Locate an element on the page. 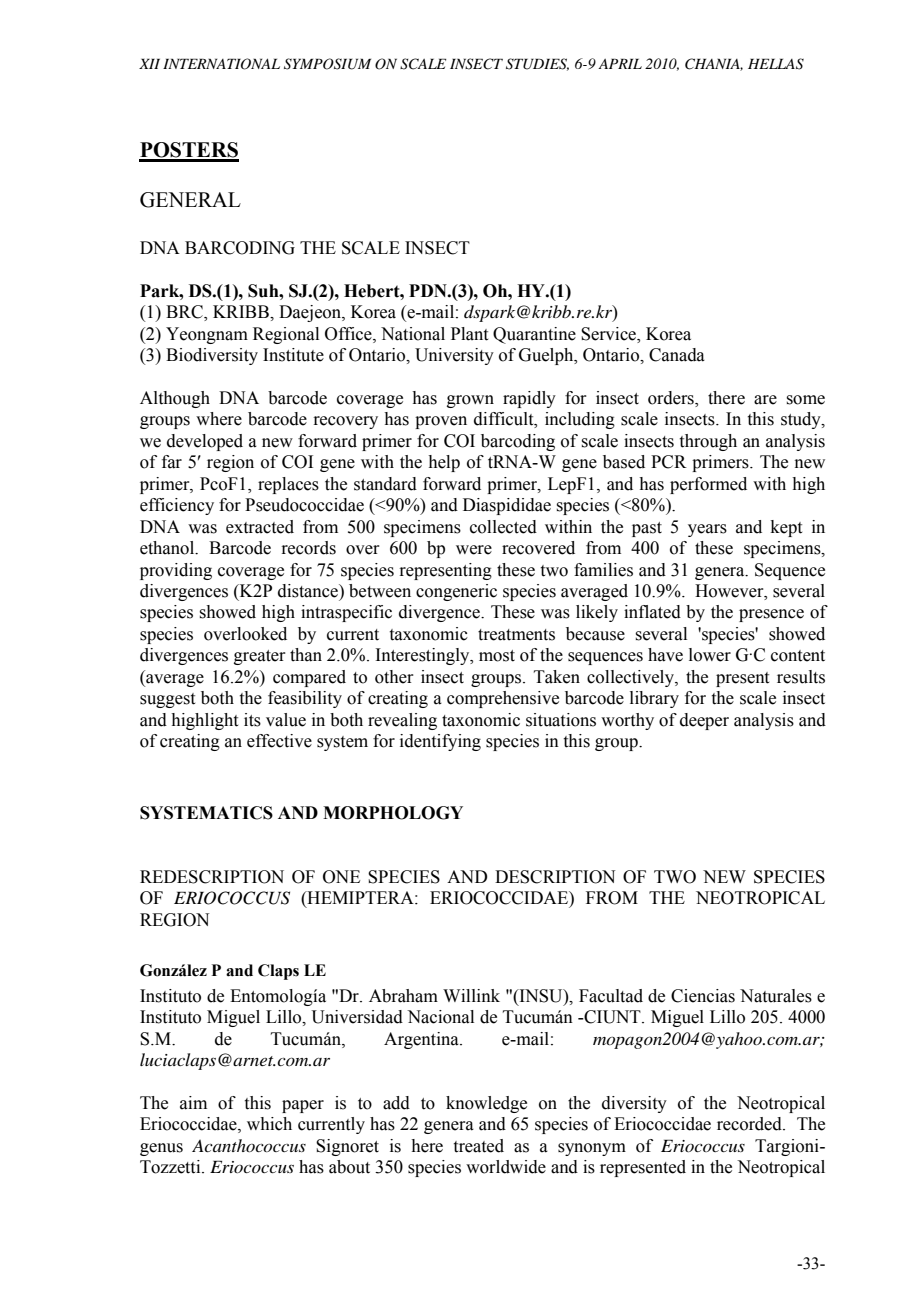 This image has height=1308, width=924. which is located at coordinates (269, 1124).
